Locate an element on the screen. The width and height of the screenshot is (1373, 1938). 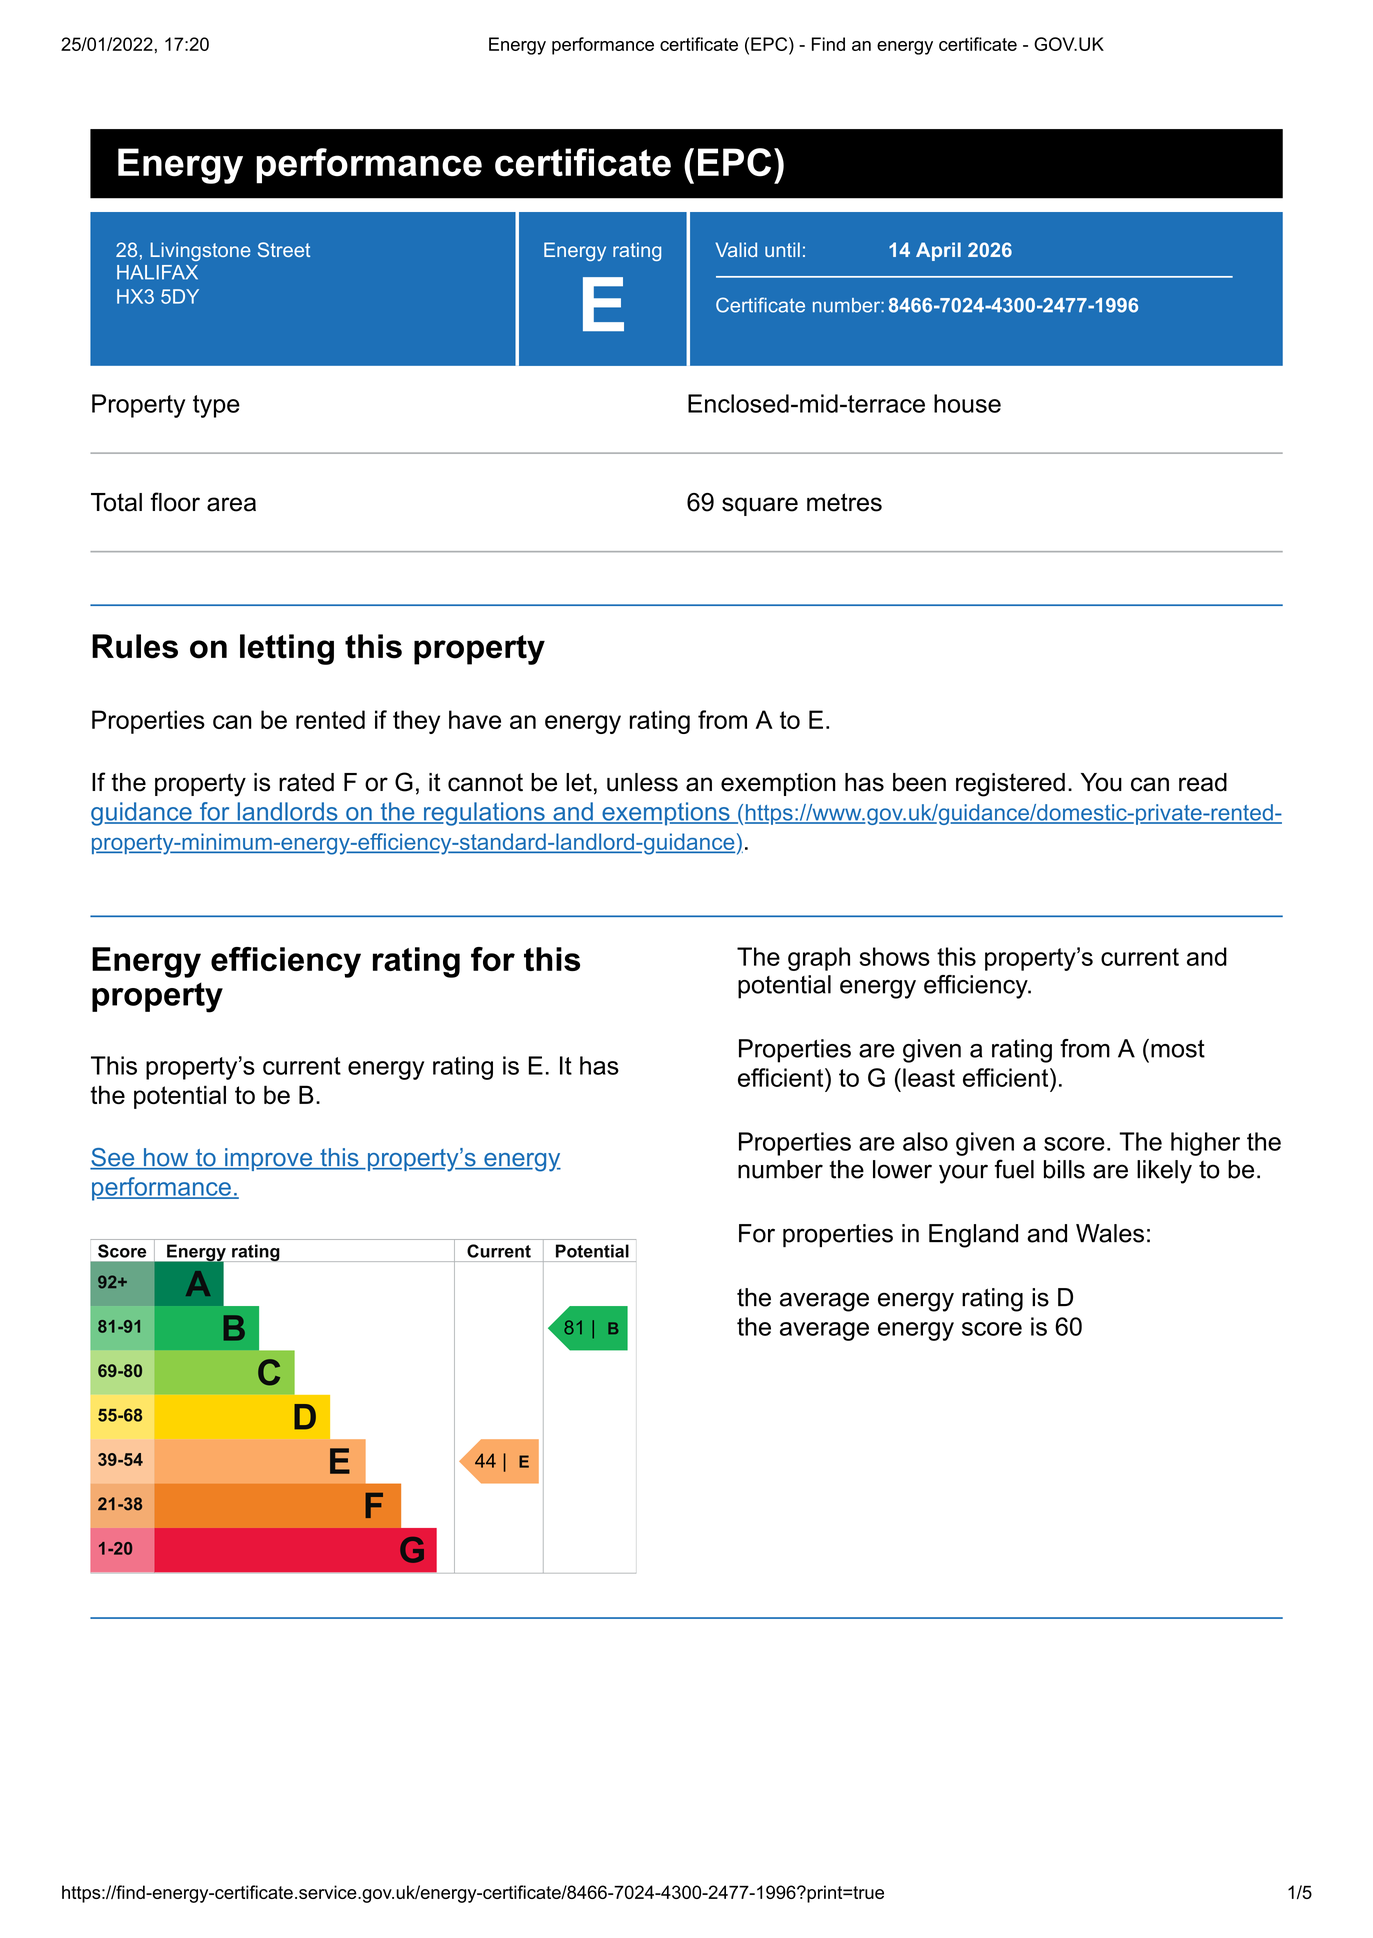
registered is located at coordinates (1010, 785).
